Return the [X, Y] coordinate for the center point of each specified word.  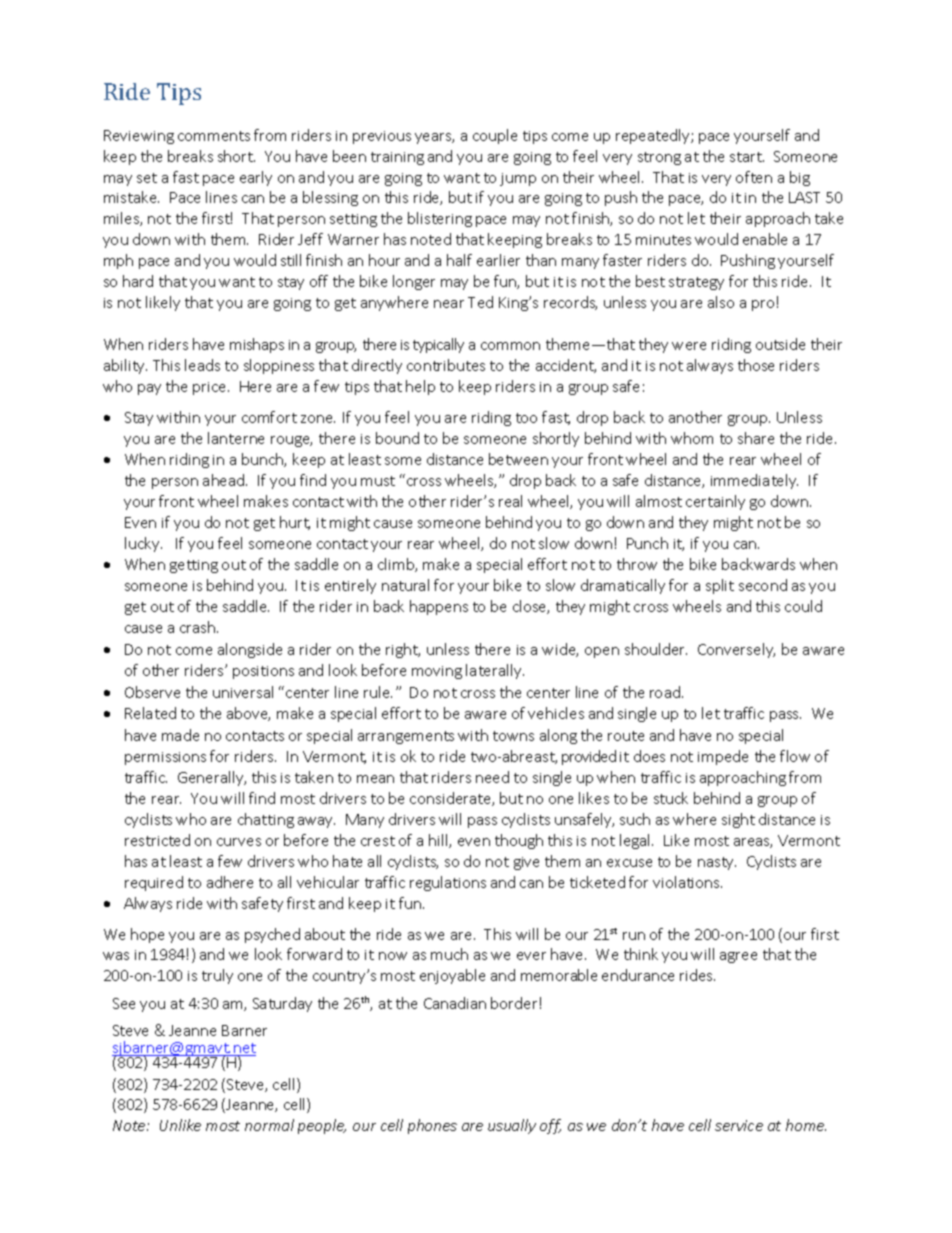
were [689, 346]
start [747, 157]
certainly [715, 502]
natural [405, 585]
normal [269, 1125]
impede [723, 757]
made [180, 735]
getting [194, 566]
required [154, 883]
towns [513, 736]
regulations [448, 883]
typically [438, 345]
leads [202, 365]
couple [495, 136]
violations [687, 882]
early [256, 178]
